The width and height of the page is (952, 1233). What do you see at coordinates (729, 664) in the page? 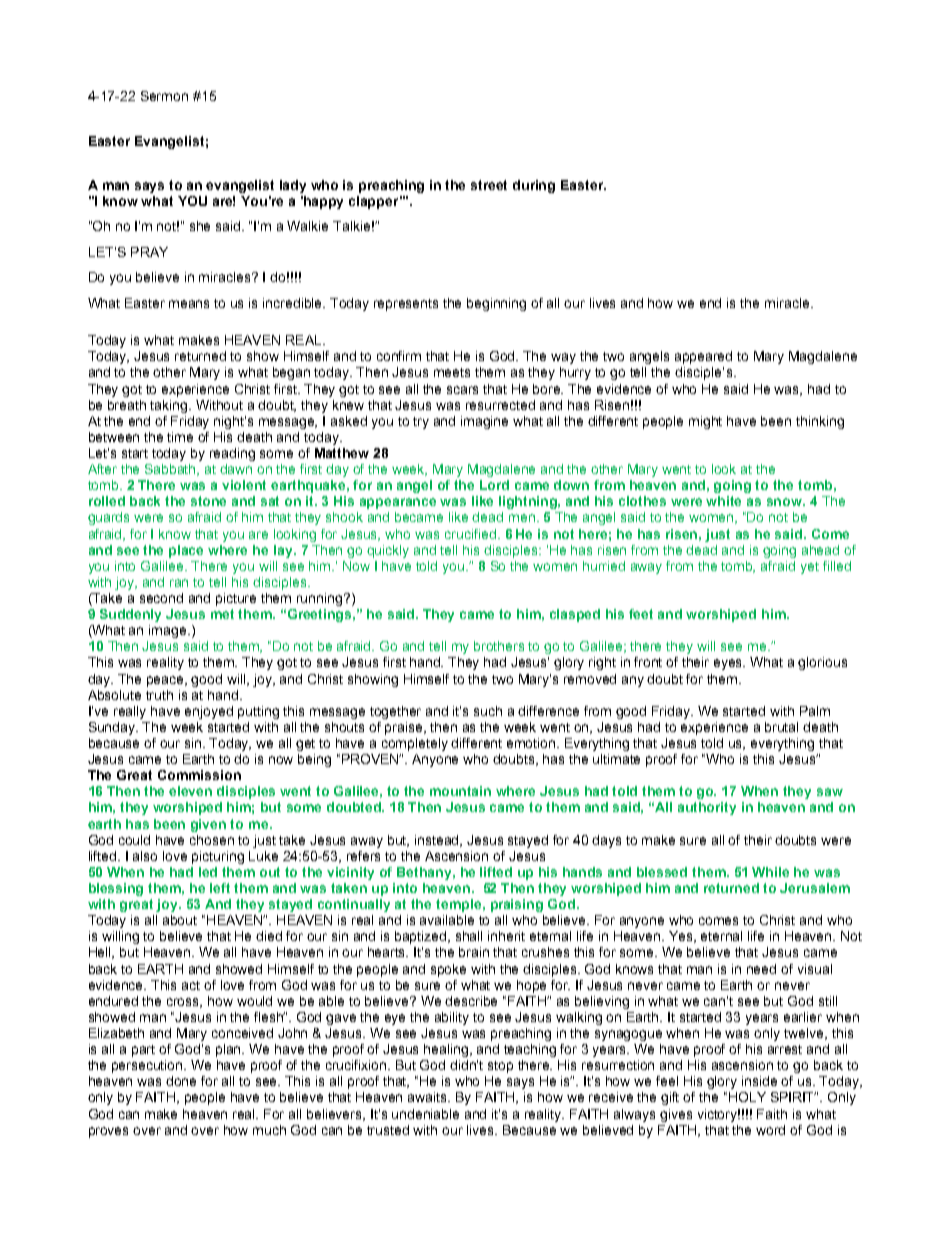
I see `eyes` at bounding box center [729, 664].
